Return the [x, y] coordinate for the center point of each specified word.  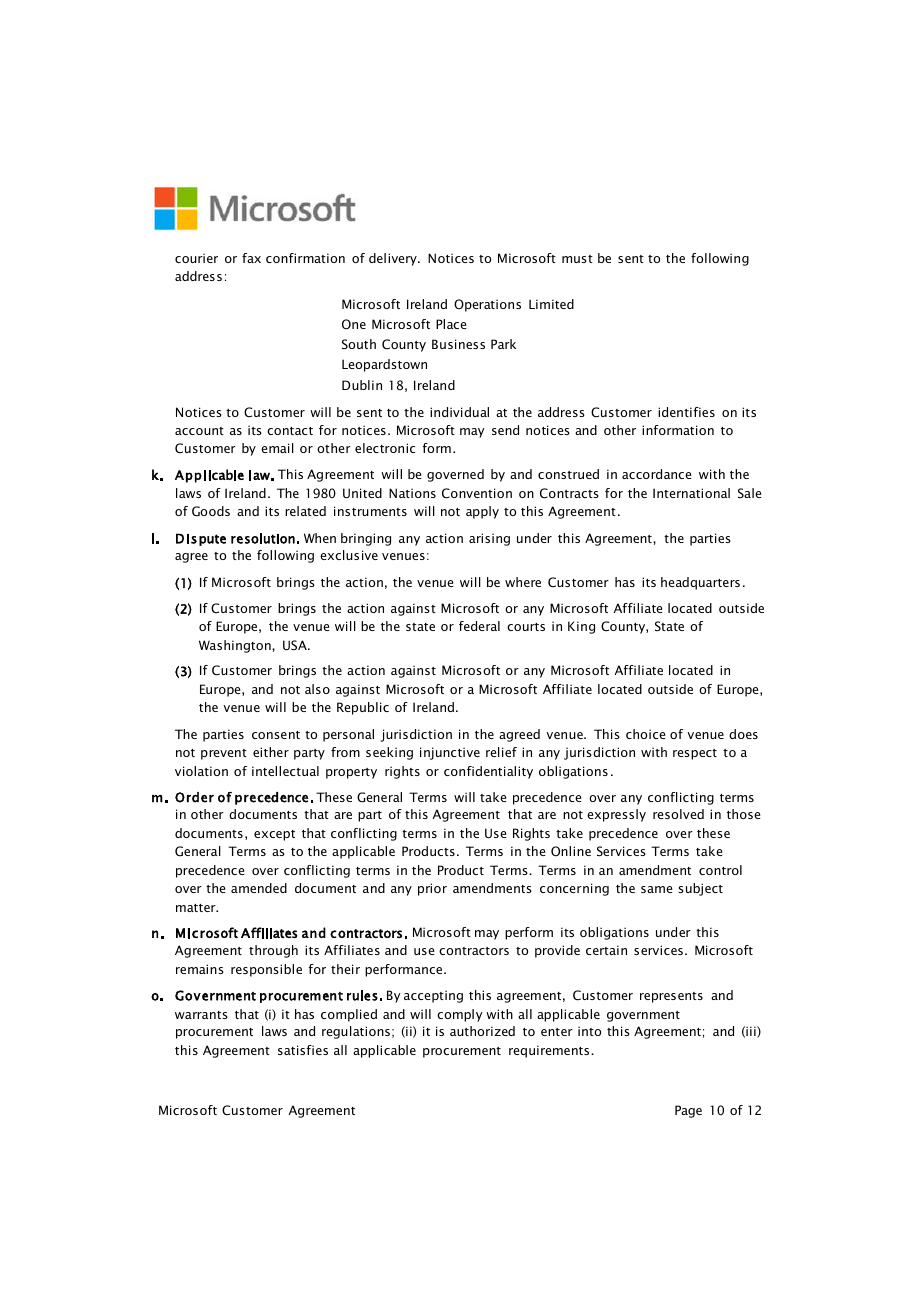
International [691, 493]
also [317, 689]
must [577, 259]
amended [259, 888]
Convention [477, 493]
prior [432, 889]
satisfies [303, 1050]
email [277, 448]
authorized [482, 1031]
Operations [487, 305]
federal [479, 626]
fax [251, 258]
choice [646, 734]
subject [700, 889]
